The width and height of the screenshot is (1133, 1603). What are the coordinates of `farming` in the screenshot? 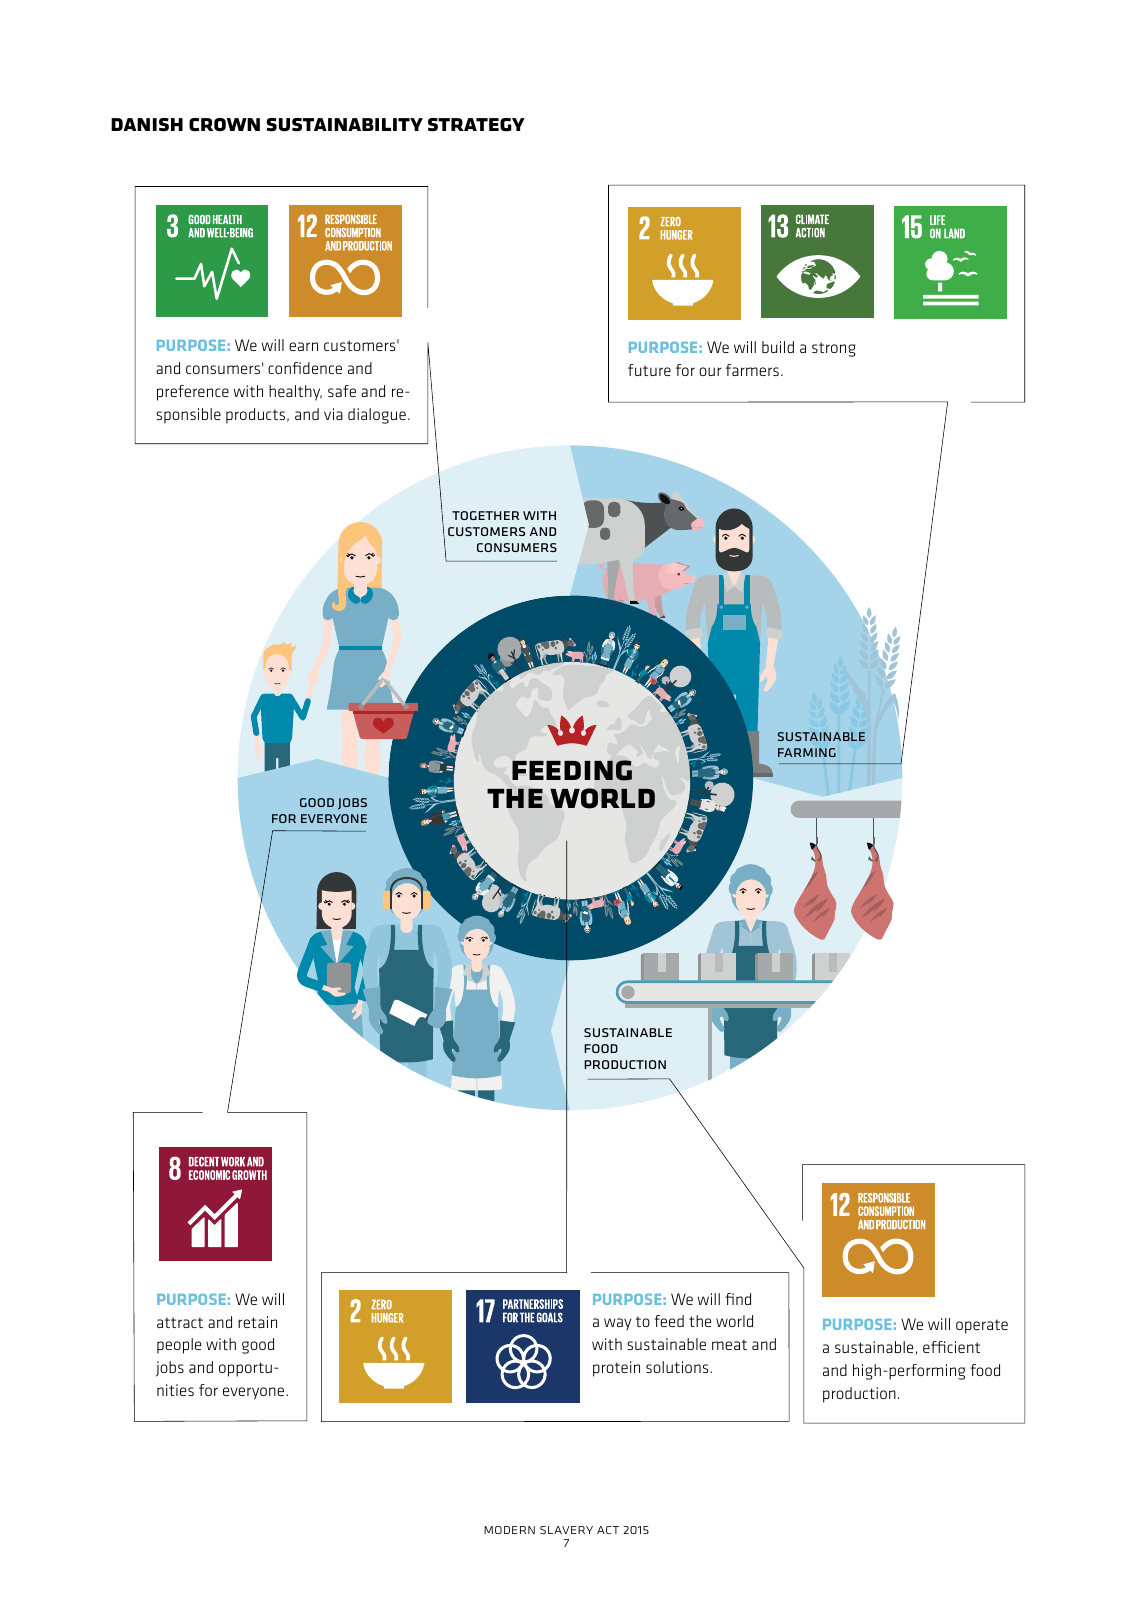 It's located at (807, 752).
